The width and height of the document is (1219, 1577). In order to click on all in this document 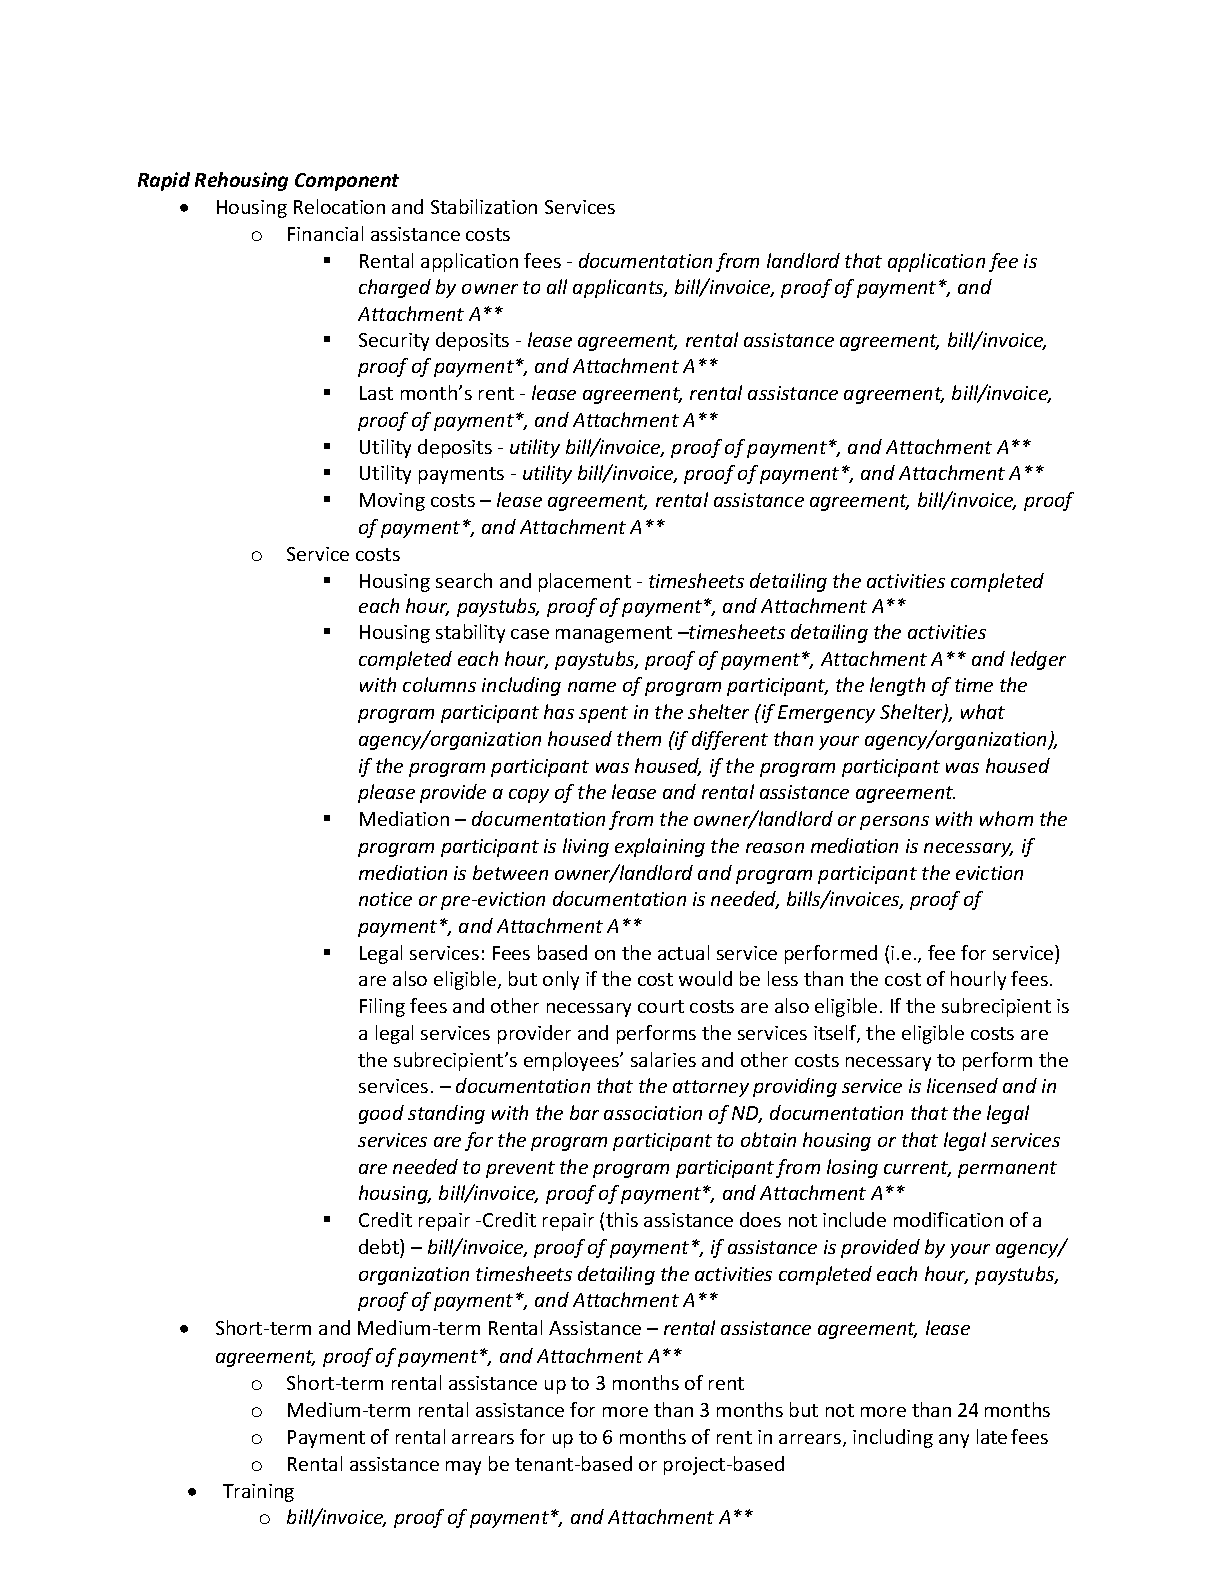, I will do `click(557, 286)`.
